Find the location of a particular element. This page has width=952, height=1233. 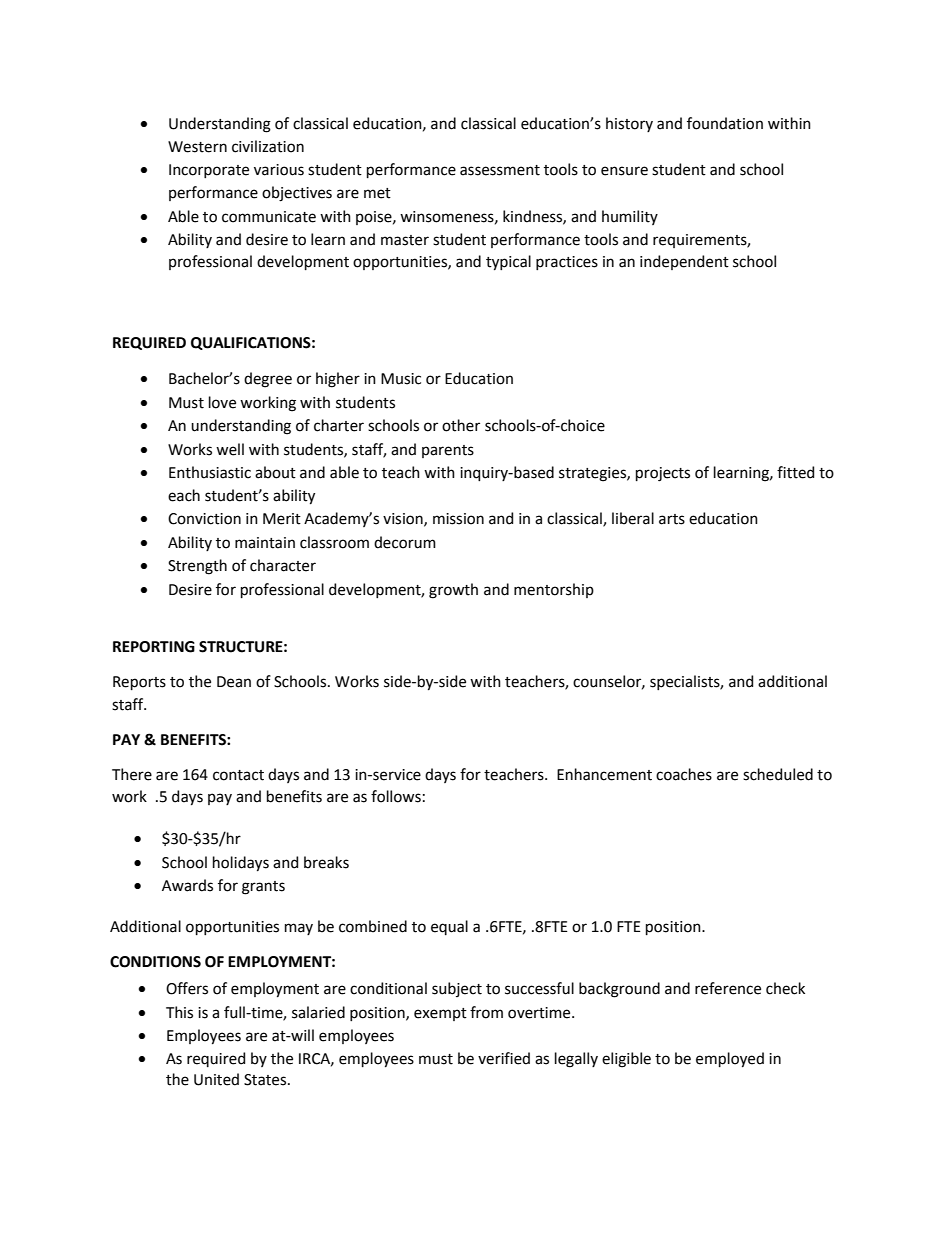

coaches is located at coordinates (684, 774).
